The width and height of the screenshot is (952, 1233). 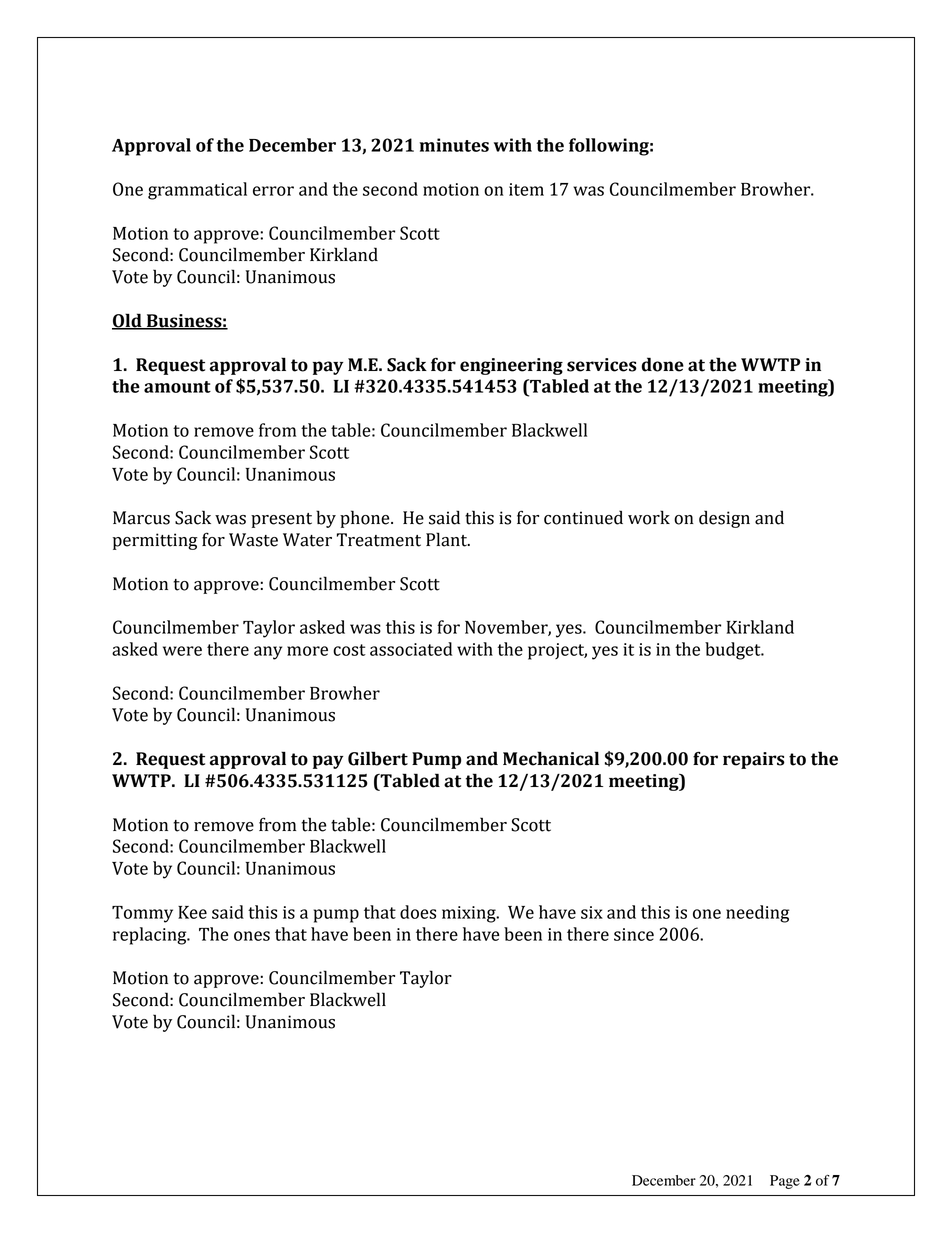 I want to click on ones, so click(x=252, y=936).
